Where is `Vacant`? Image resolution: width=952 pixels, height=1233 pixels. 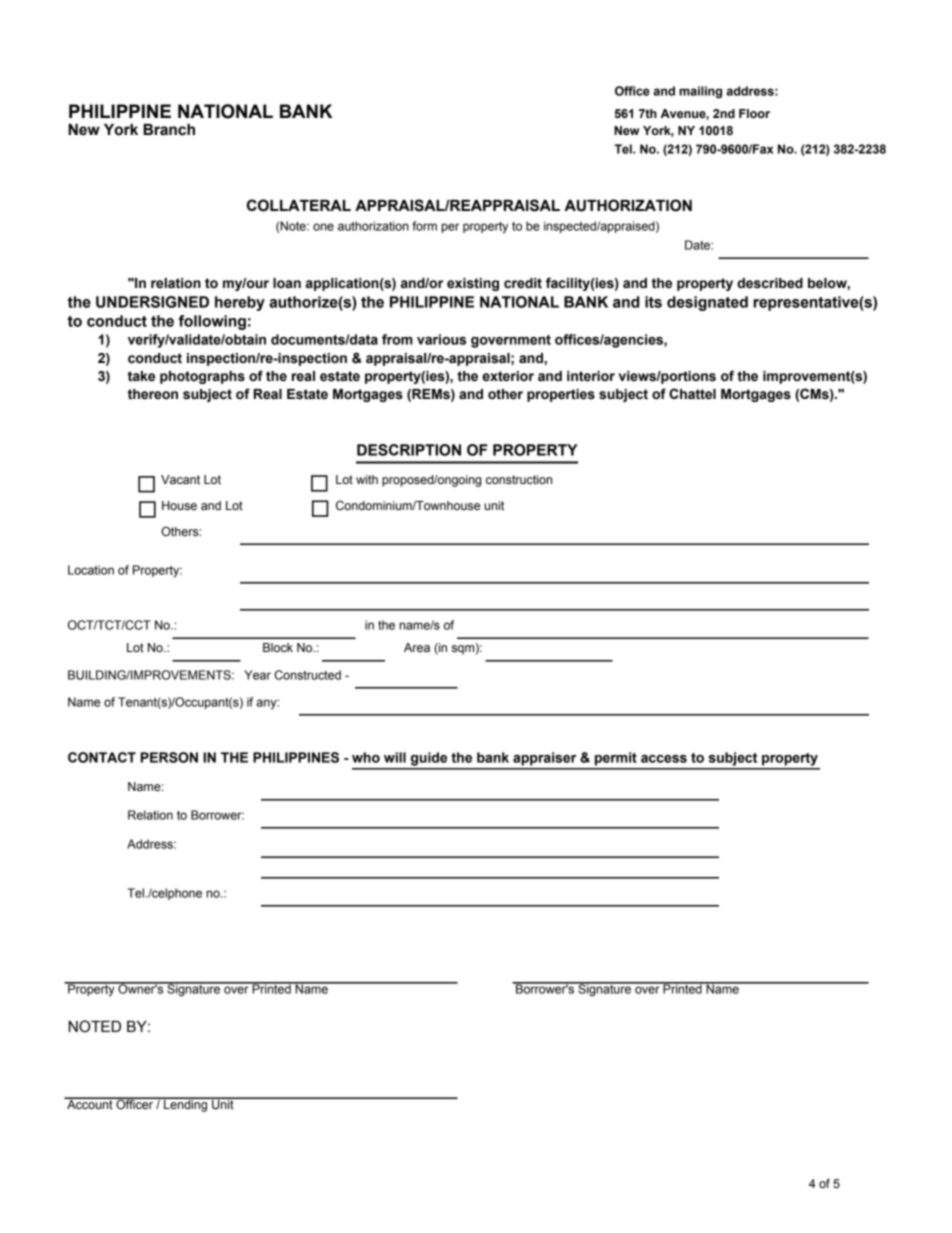 Vacant is located at coordinates (180, 479).
